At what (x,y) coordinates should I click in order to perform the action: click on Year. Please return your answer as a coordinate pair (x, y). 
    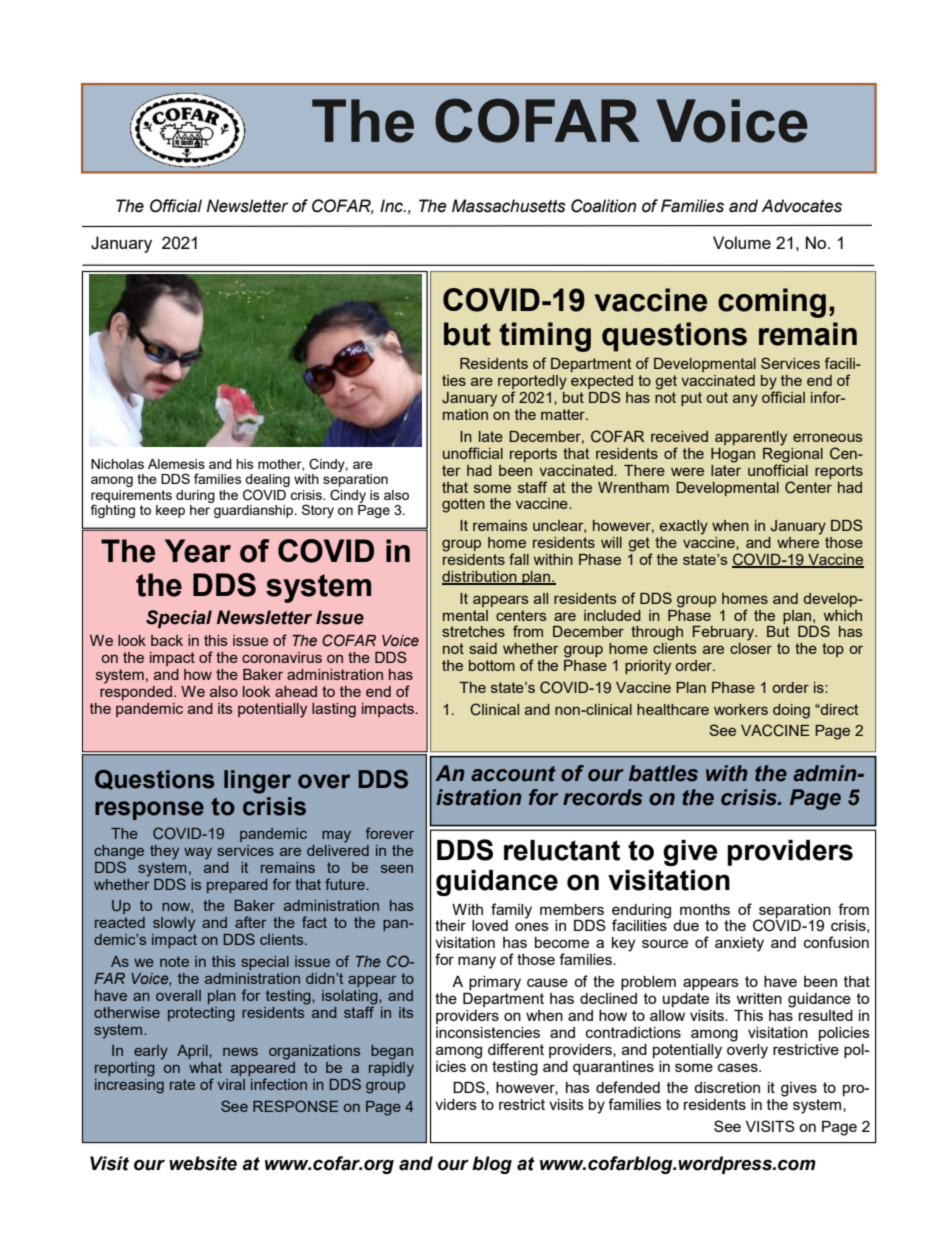
    Looking at the image, I should click on (198, 551).
